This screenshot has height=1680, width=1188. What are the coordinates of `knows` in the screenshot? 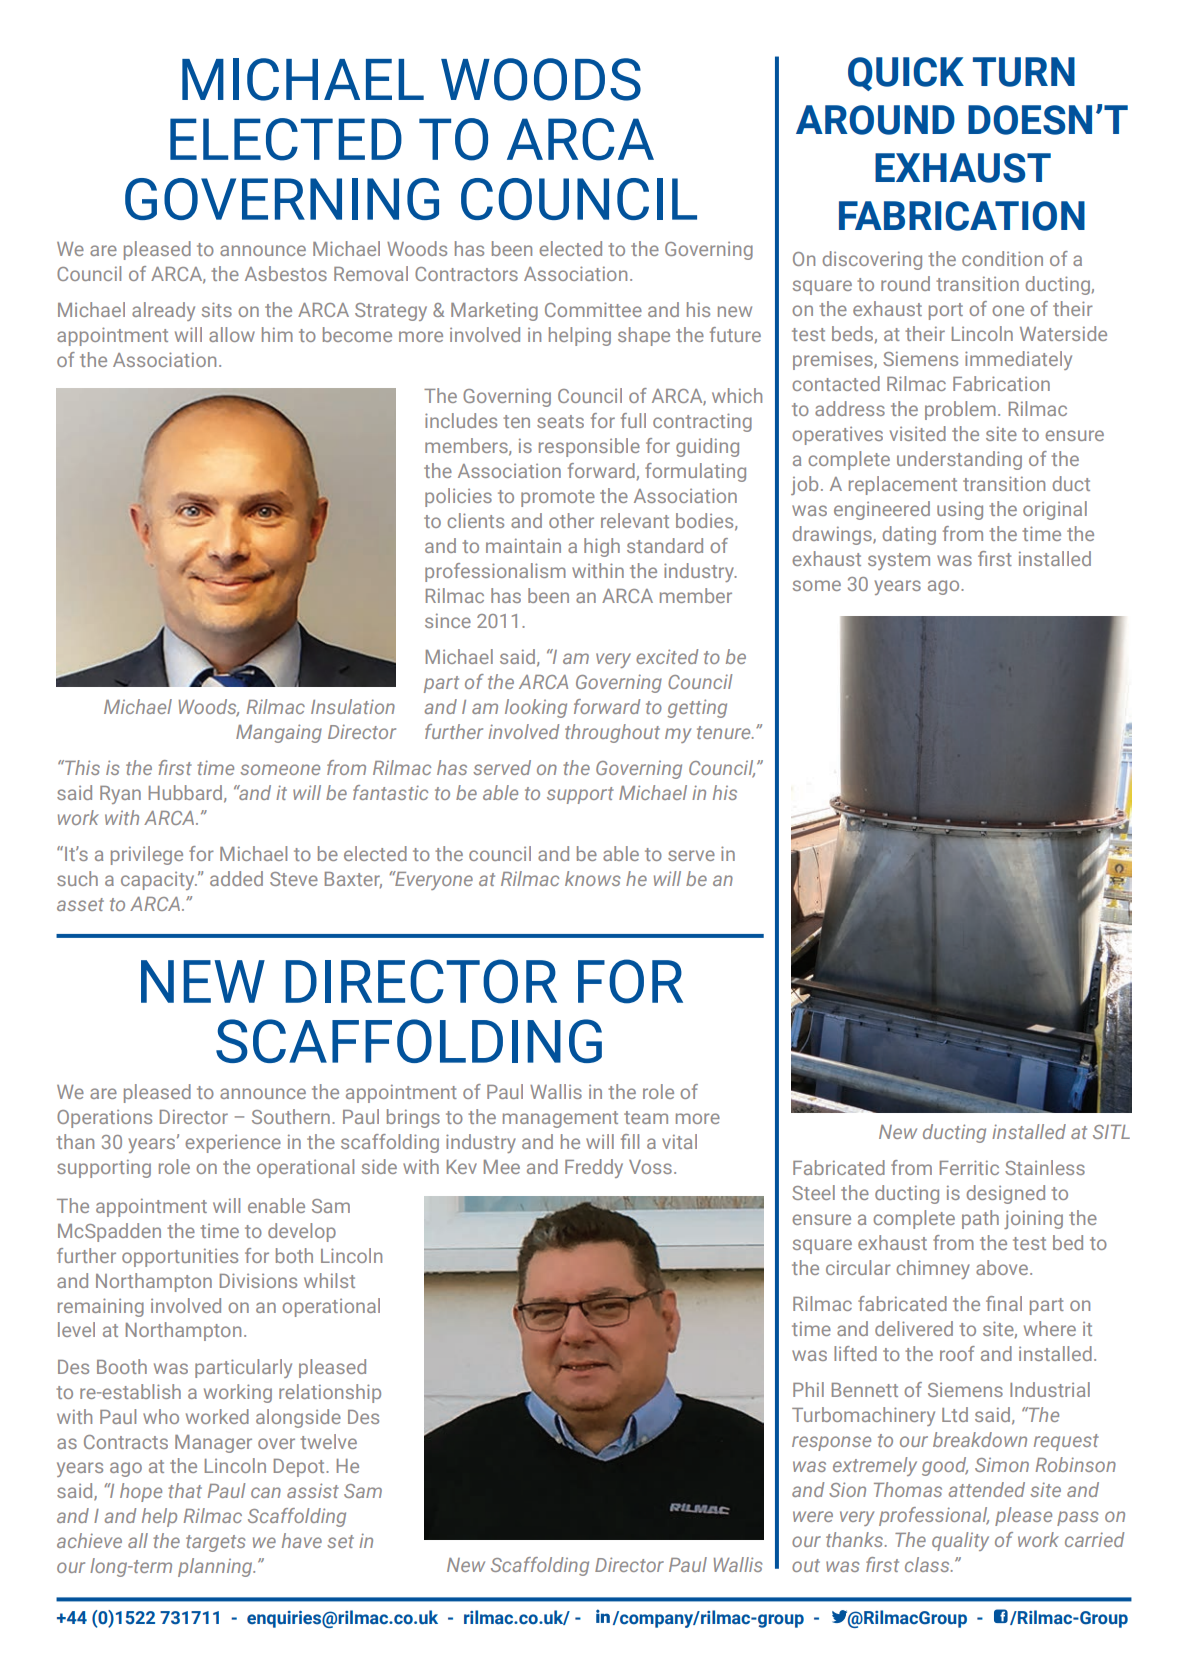 It's located at (592, 878).
